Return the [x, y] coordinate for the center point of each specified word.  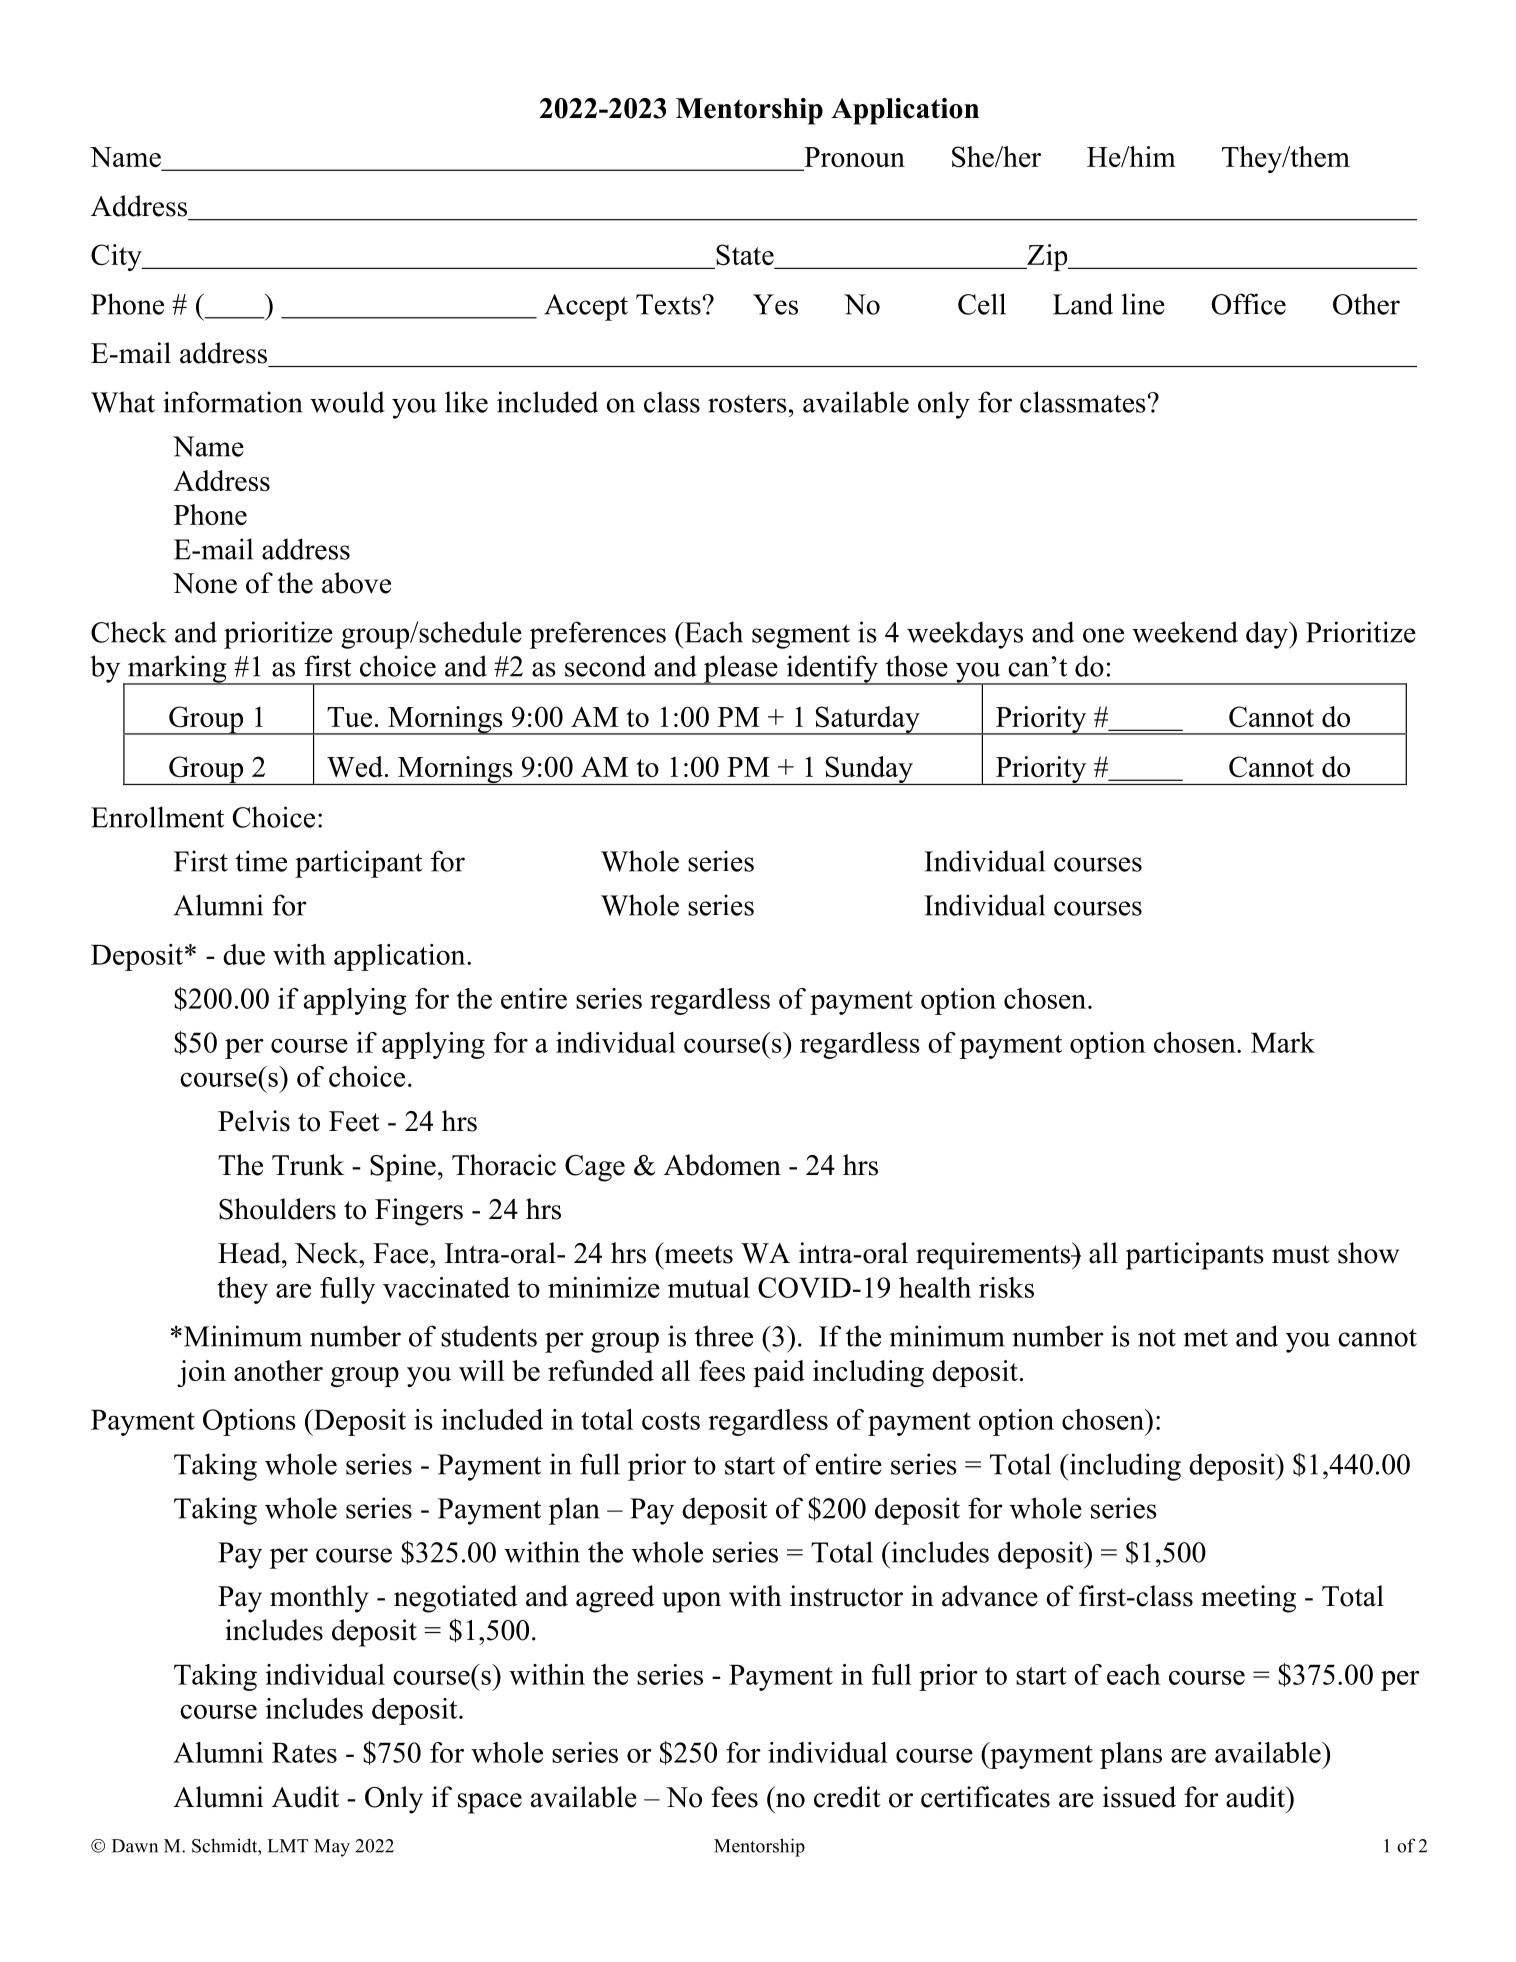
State [746, 256]
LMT [288, 1846]
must [1301, 1254]
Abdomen [722, 1165]
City [117, 257]
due [244, 954]
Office [1249, 304]
